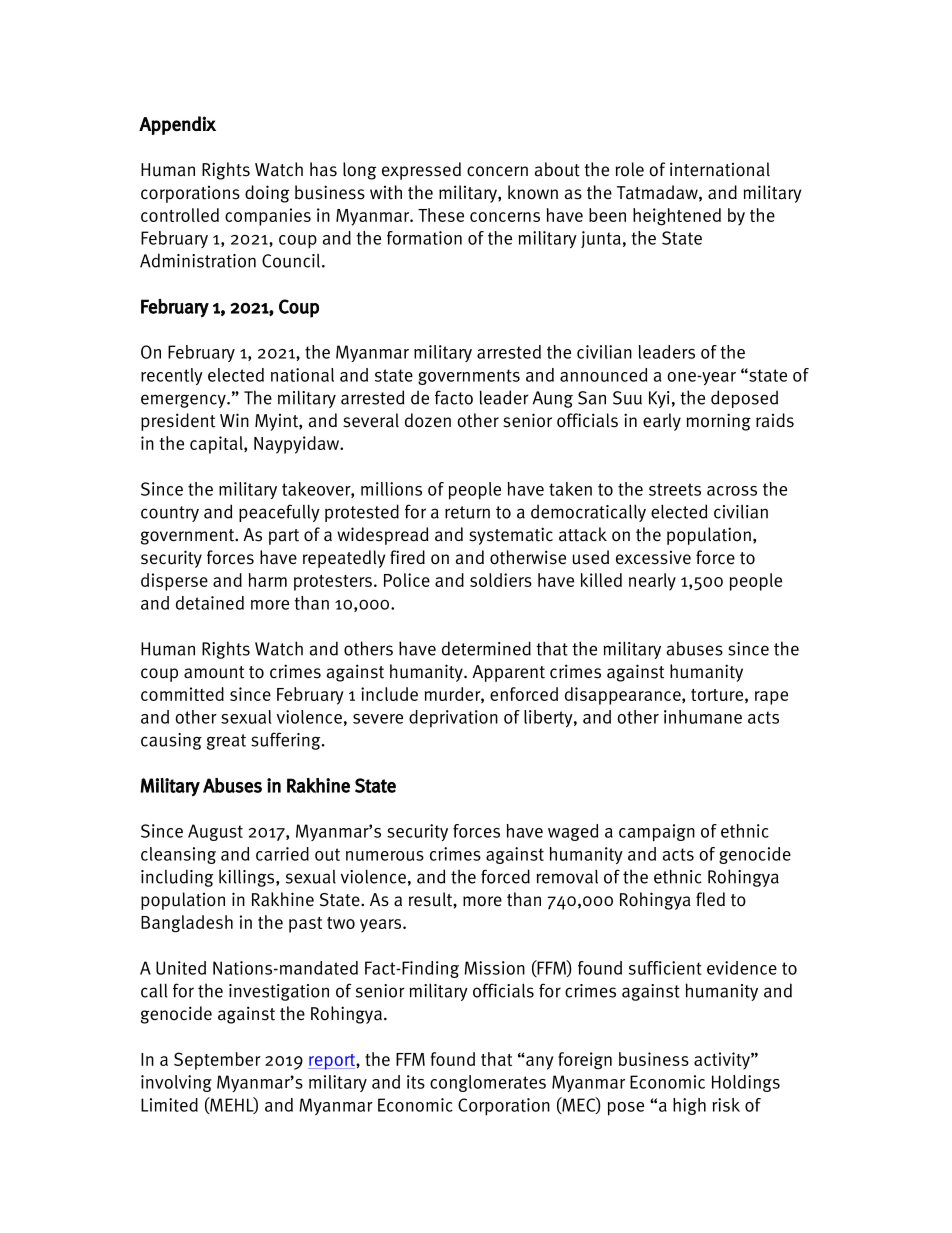 Image resolution: width=952 pixels, height=1233 pixels. Describe the element at coordinates (657, 833) in the screenshot. I see `campaign` at that location.
